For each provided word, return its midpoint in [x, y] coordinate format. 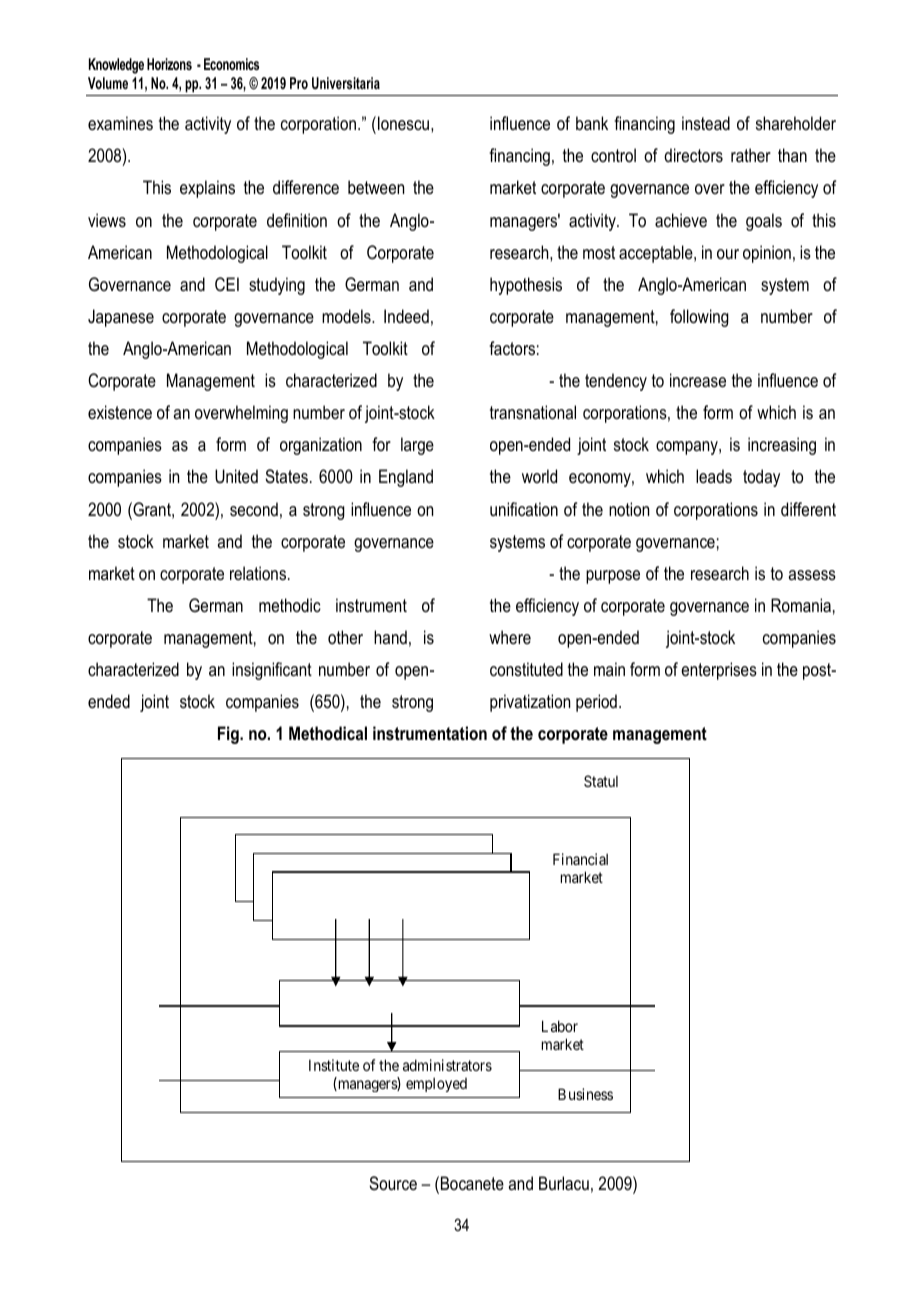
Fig [229, 735]
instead [706, 123]
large [417, 446]
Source [393, 1183]
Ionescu [405, 123]
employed [436, 1085]
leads [714, 476]
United [236, 476]
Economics [231, 64]
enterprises [719, 671]
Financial [580, 859]
